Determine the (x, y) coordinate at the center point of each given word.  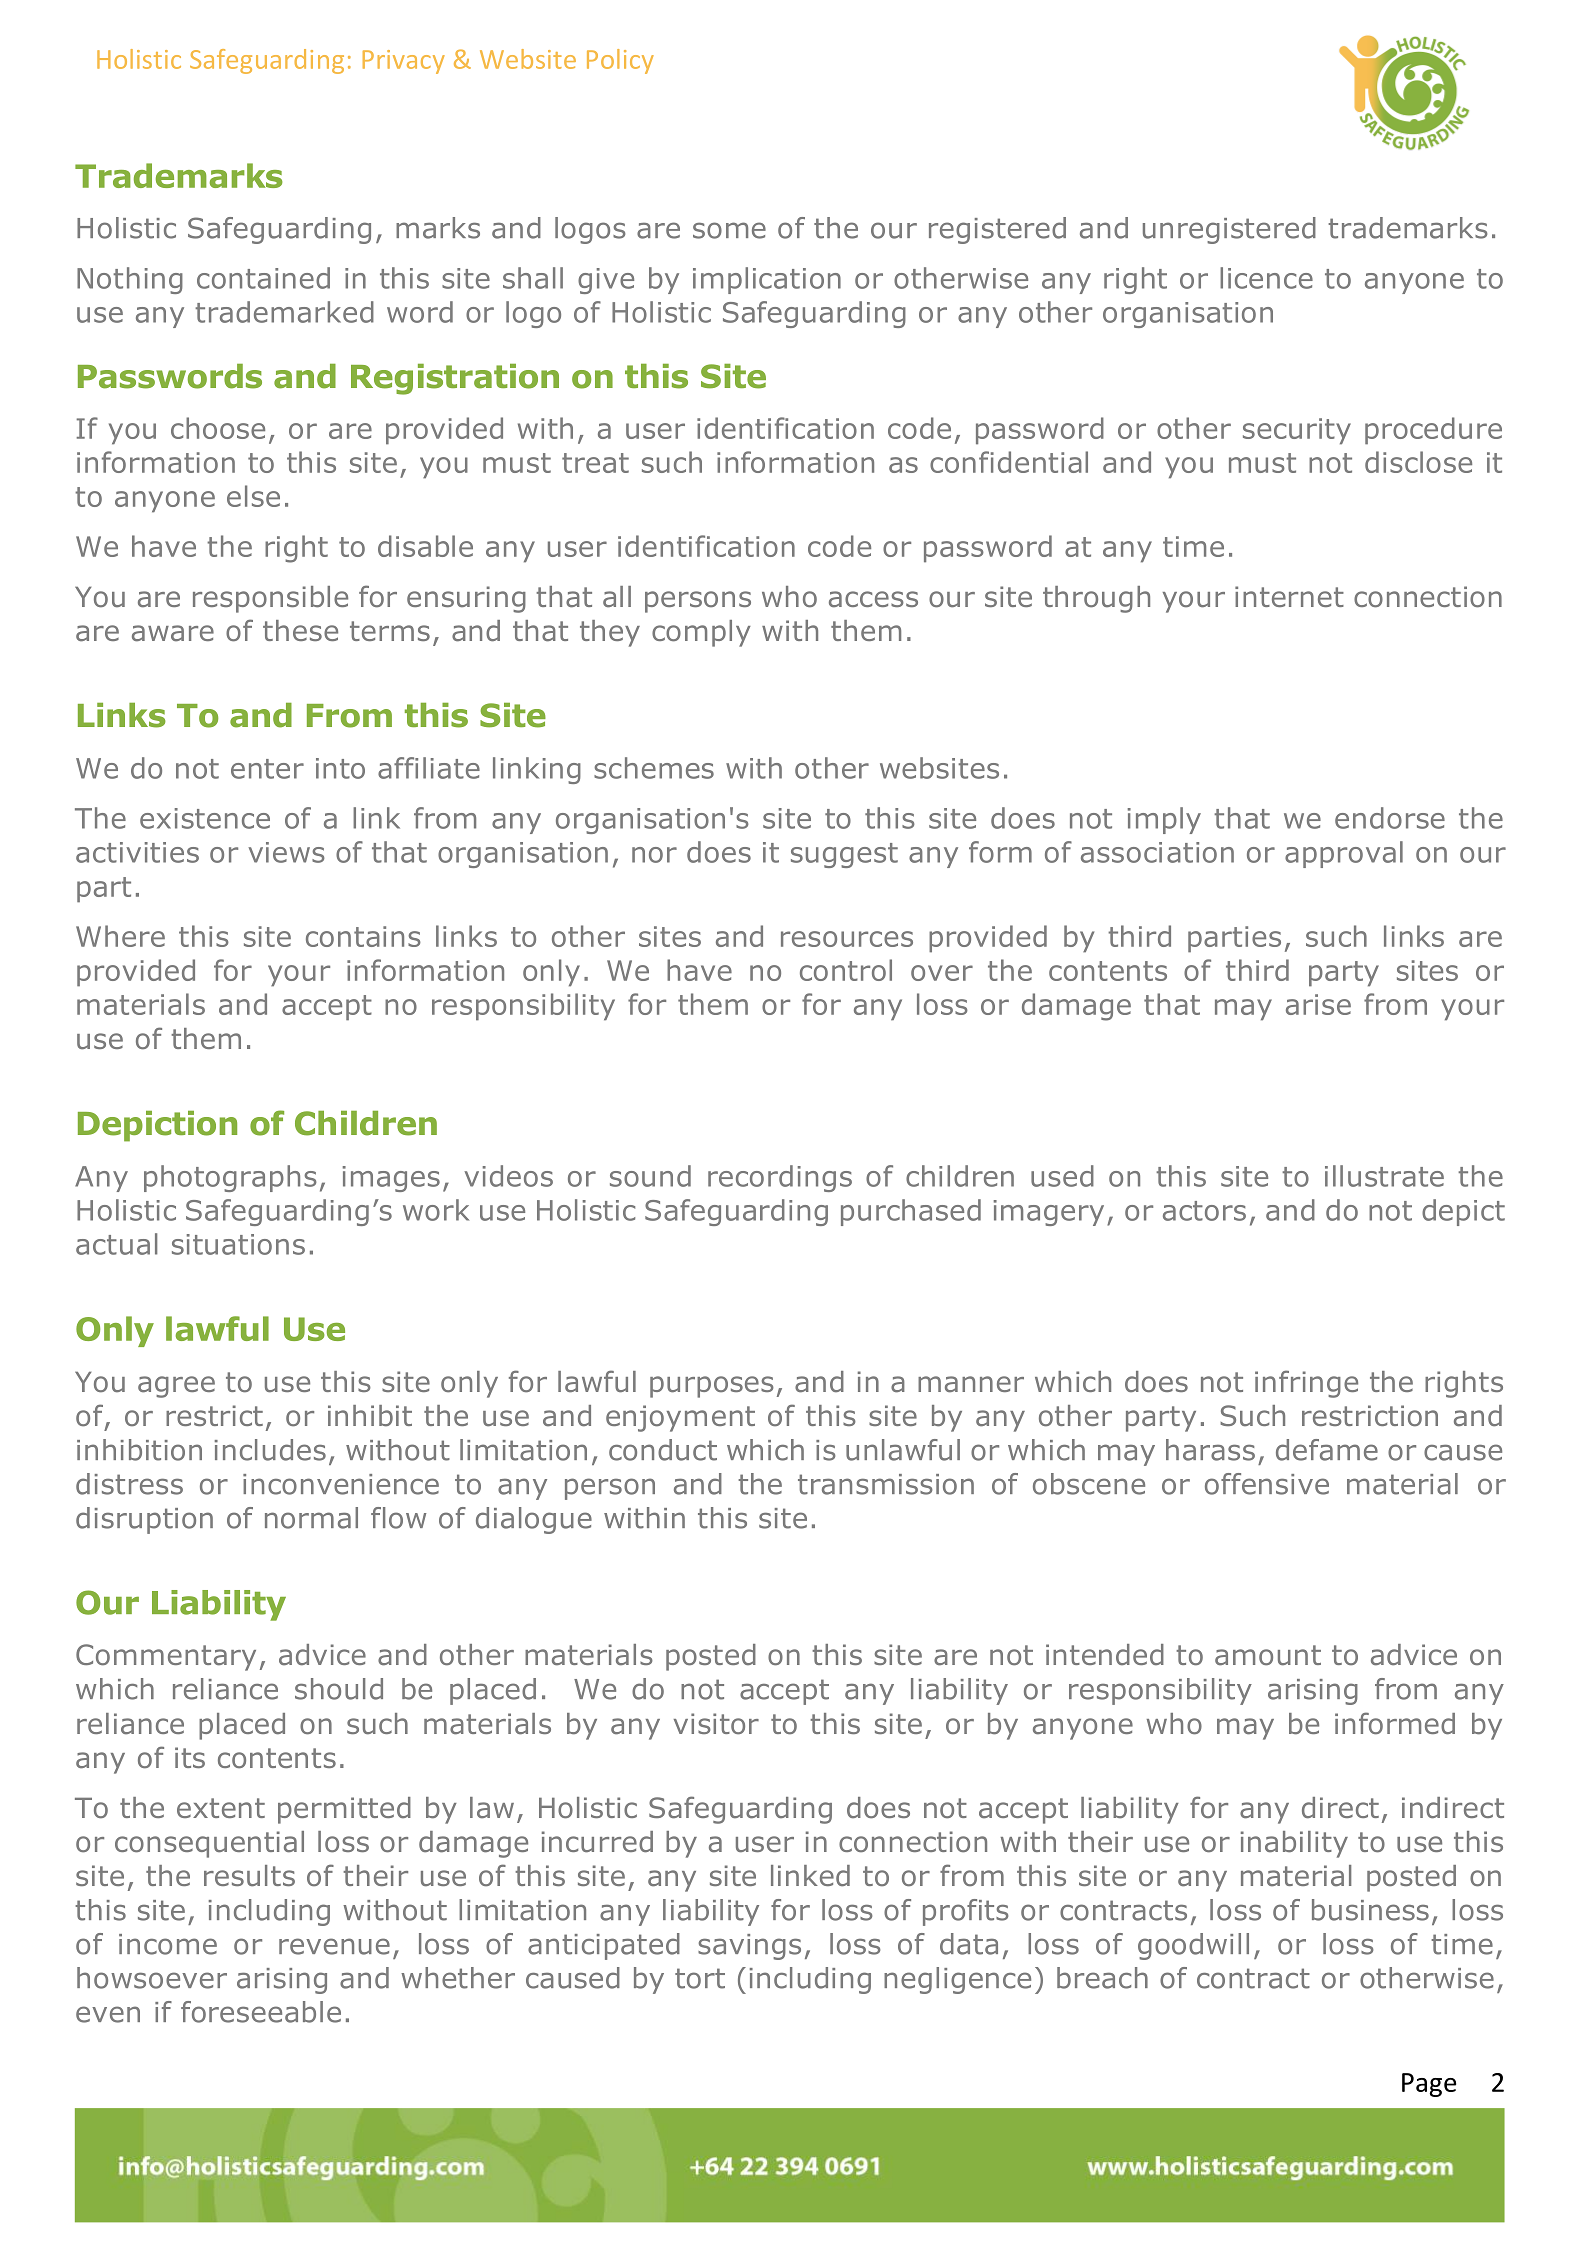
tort (700, 1978)
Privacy (404, 62)
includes (270, 1450)
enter (267, 769)
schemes (654, 768)
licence (1266, 278)
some (729, 230)
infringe (1306, 1384)
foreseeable (261, 2012)
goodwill (1193, 1946)
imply (1164, 820)
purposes (712, 1387)
